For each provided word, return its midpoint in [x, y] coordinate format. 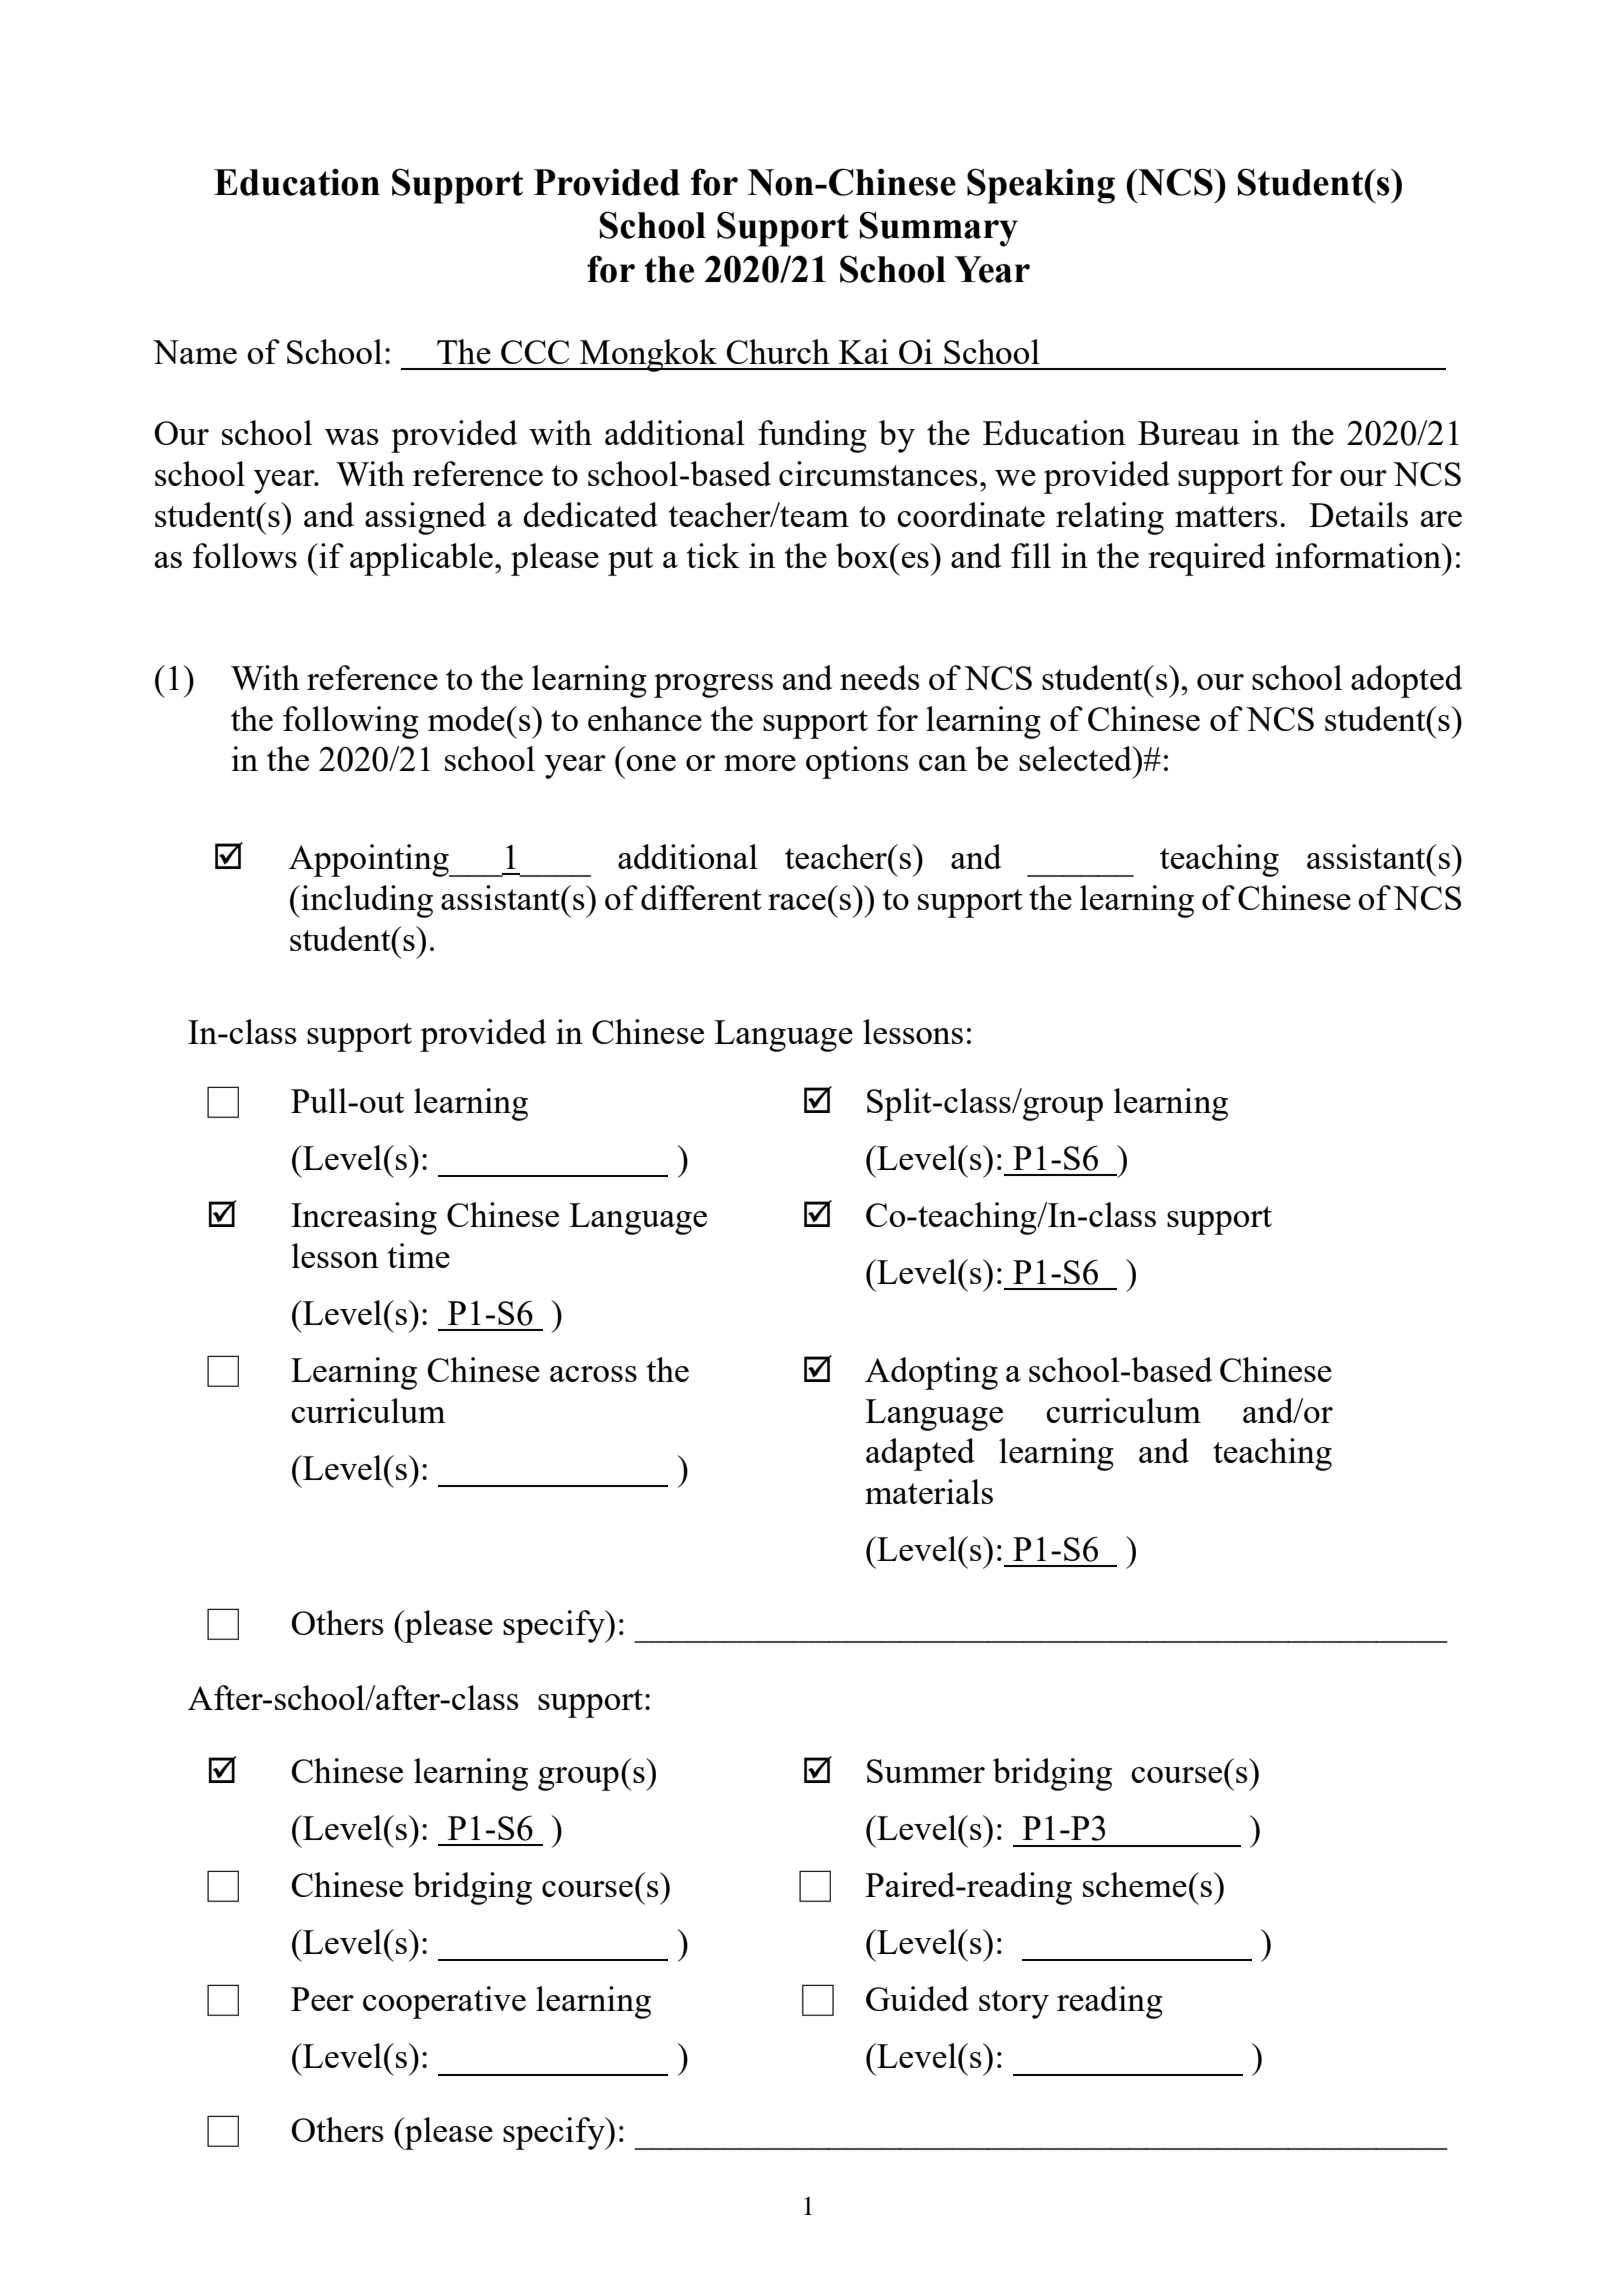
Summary [939, 229]
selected [1076, 758]
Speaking [1041, 186]
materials [929, 1491]
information [1359, 555]
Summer [926, 1771]
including [366, 901]
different [701, 897]
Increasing [364, 1218]
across [593, 1374]
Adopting [931, 1373]
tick [713, 555]
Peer [322, 1999]
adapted [920, 1454]
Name [195, 352]
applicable [421, 559]
